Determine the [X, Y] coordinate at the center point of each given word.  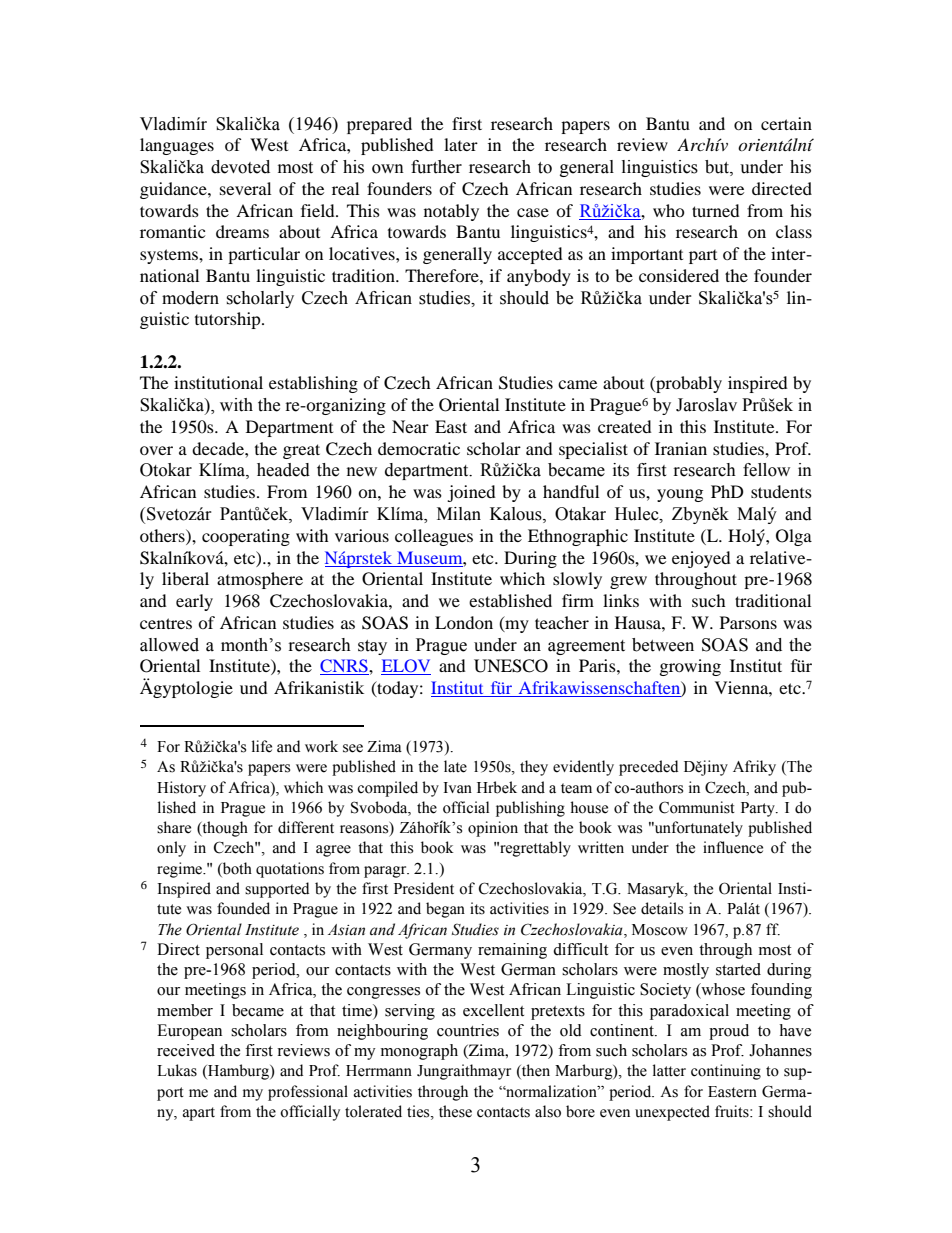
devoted [240, 167]
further [436, 167]
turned [716, 210]
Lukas [177, 1070]
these [455, 1111]
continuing [726, 1072]
